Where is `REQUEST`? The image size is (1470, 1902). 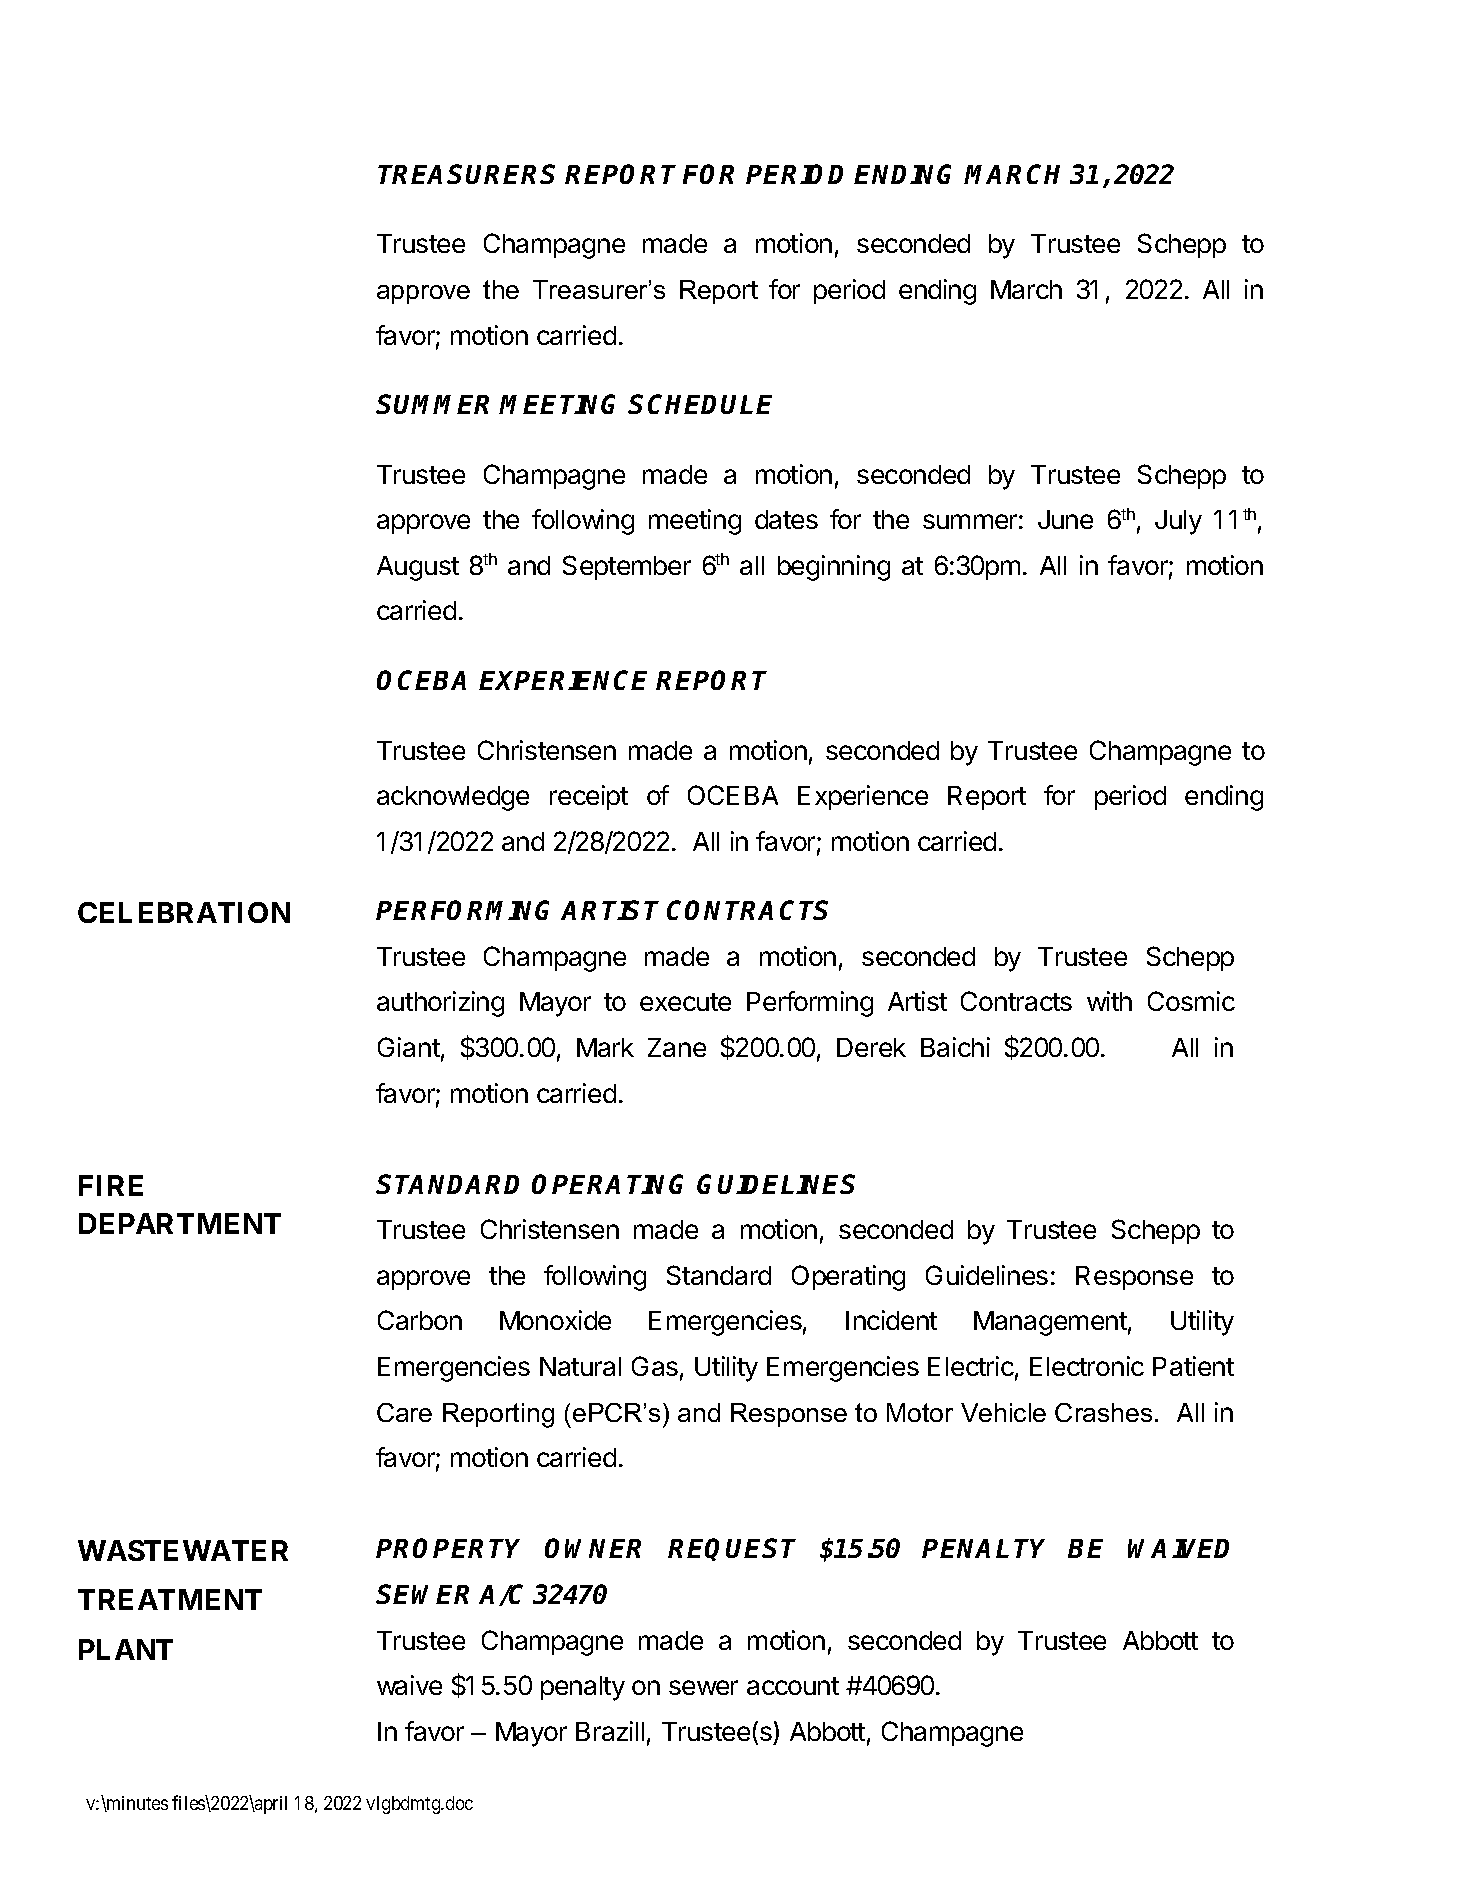
REQUEST is located at coordinates (732, 1549).
